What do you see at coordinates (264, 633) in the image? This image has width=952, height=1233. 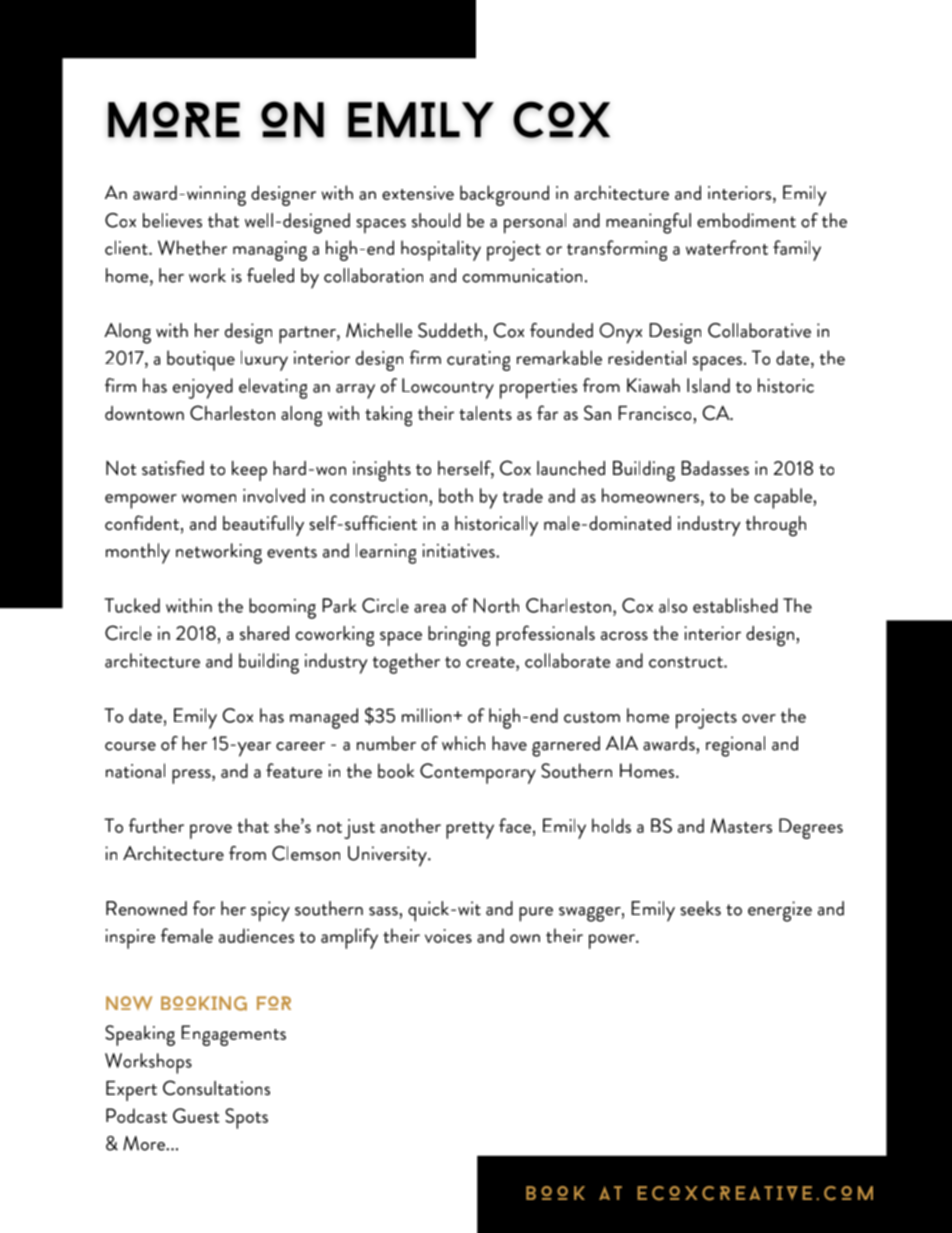 I see `shared` at bounding box center [264, 633].
